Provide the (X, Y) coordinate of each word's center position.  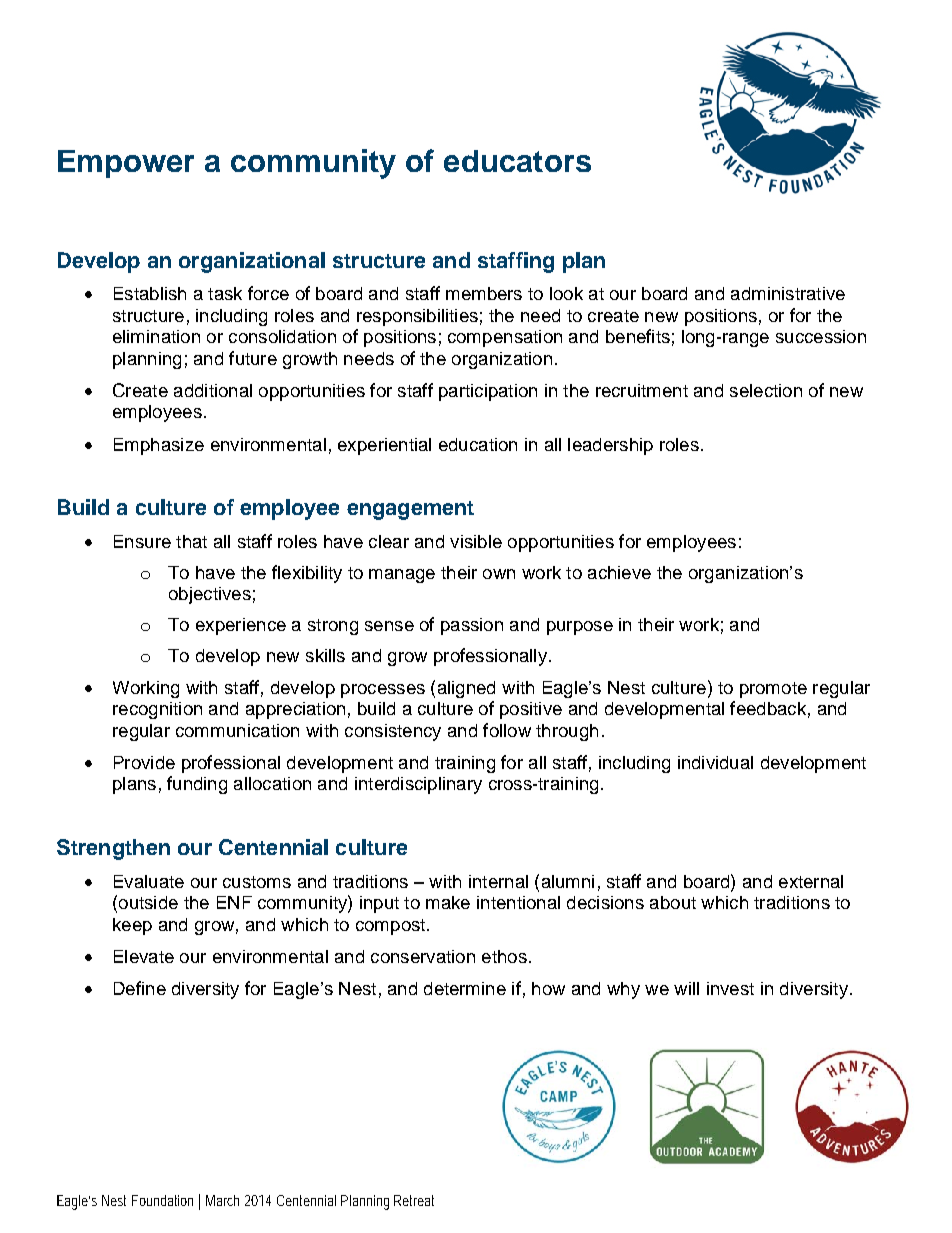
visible (476, 541)
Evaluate (149, 881)
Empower (126, 164)
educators (517, 161)
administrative (788, 293)
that (191, 541)
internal (498, 881)
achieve (619, 572)
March (222, 1200)
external (811, 881)
